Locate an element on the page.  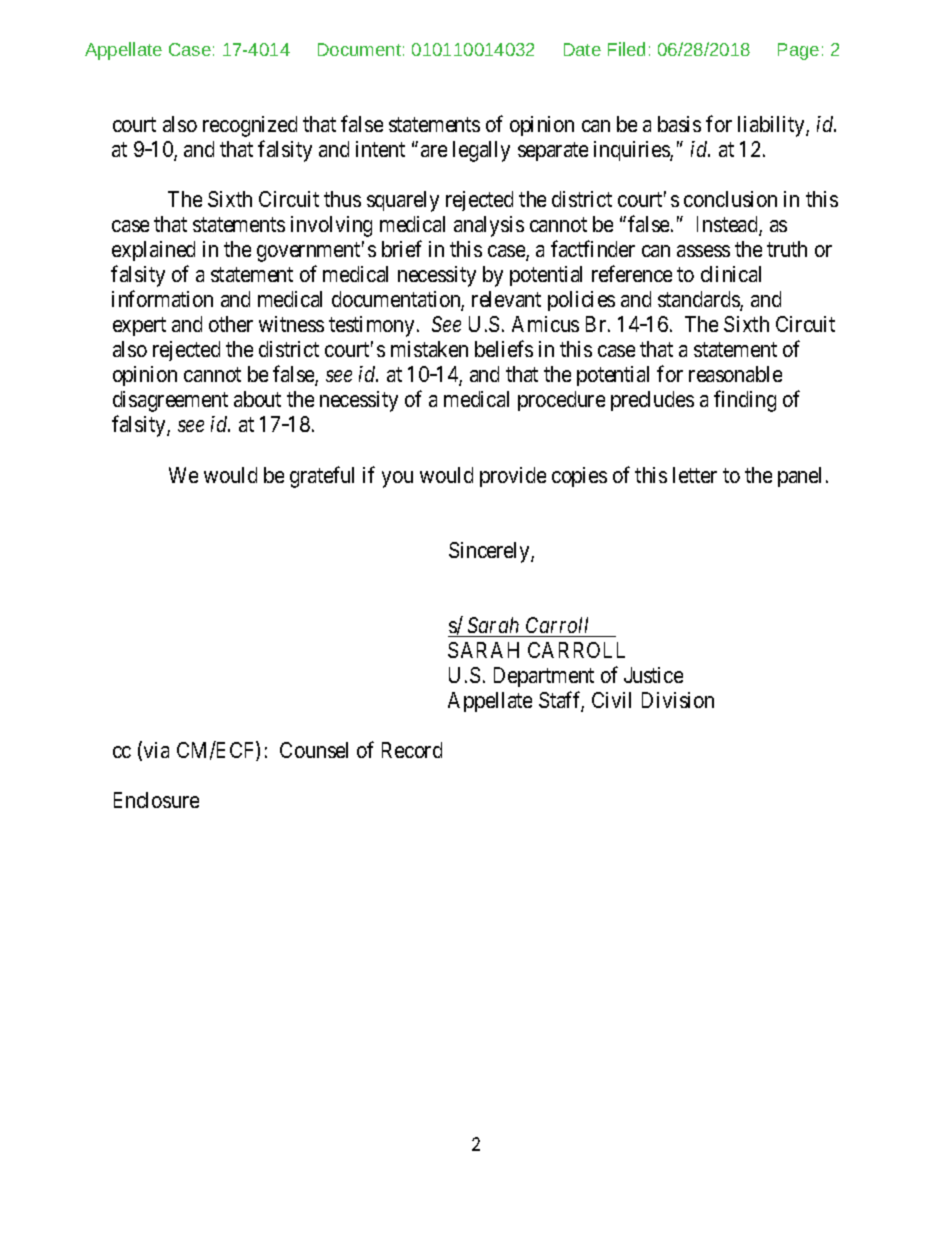
Enclosure is located at coordinates (156, 800).
